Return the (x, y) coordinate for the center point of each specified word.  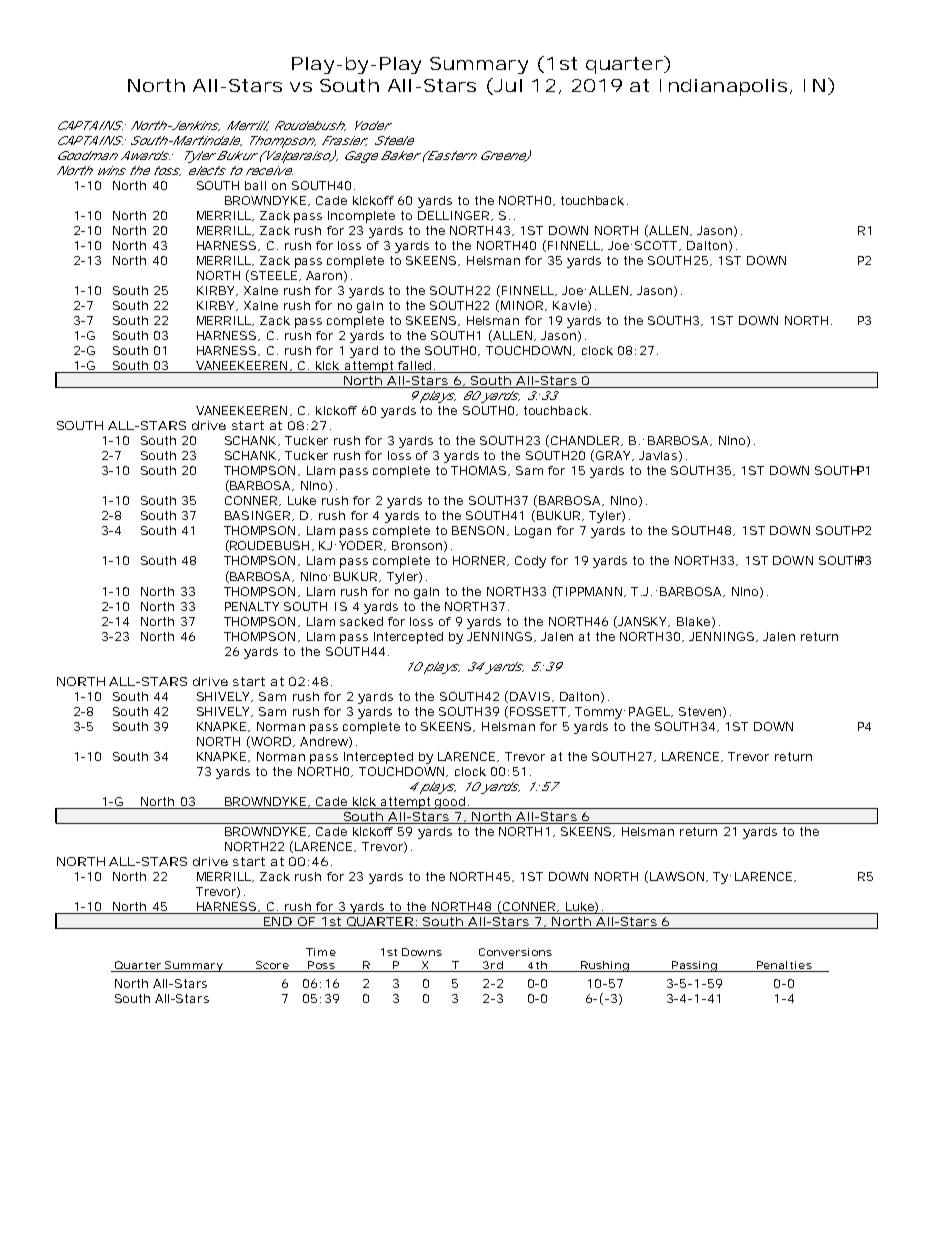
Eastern (451, 155)
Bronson (418, 546)
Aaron (325, 276)
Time (321, 952)
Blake (695, 622)
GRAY (614, 456)
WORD (270, 742)
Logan (533, 532)
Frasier (344, 141)
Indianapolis (723, 87)
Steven (701, 712)
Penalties (784, 966)
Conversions (515, 952)
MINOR (523, 306)
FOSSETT (539, 712)
